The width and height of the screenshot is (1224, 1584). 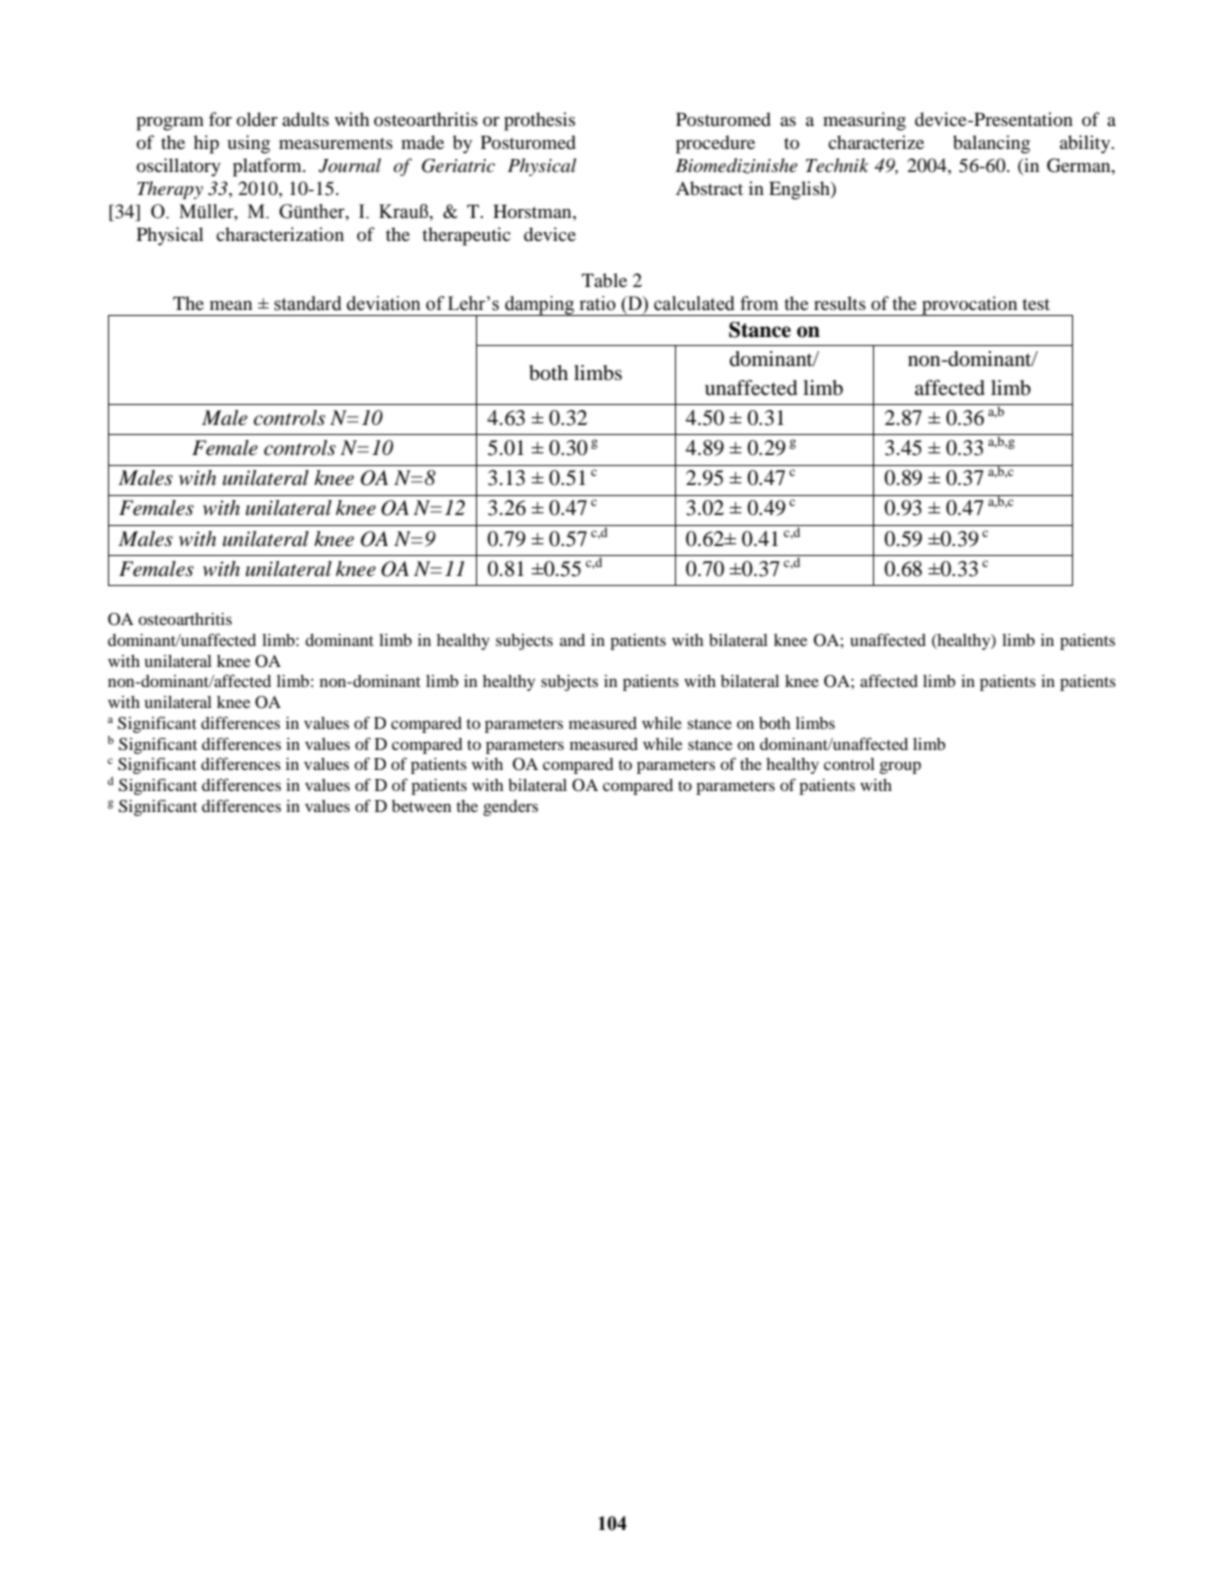 I want to click on standard, so click(x=308, y=303).
